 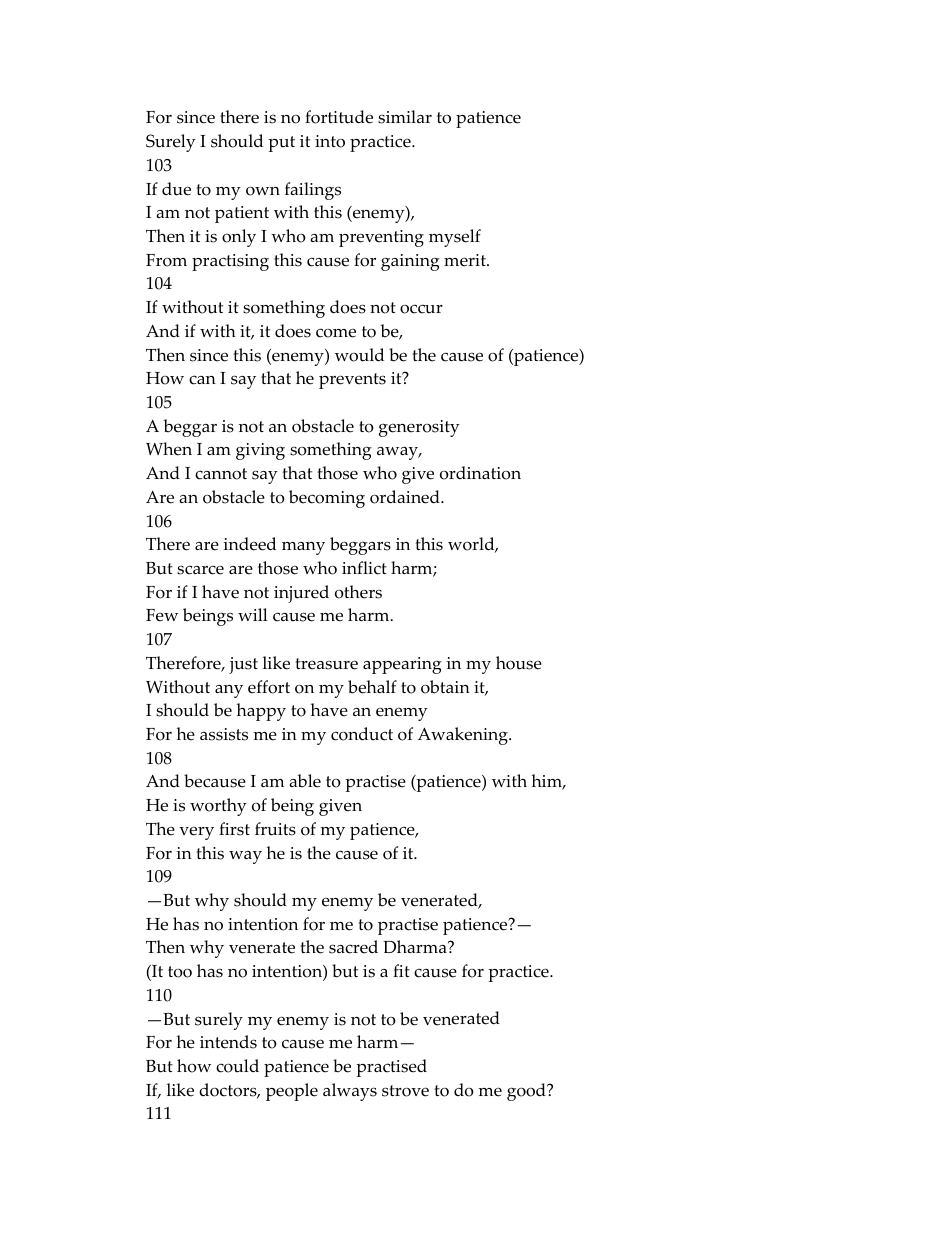 What do you see at coordinates (358, 592) in the page?
I see `others` at bounding box center [358, 592].
